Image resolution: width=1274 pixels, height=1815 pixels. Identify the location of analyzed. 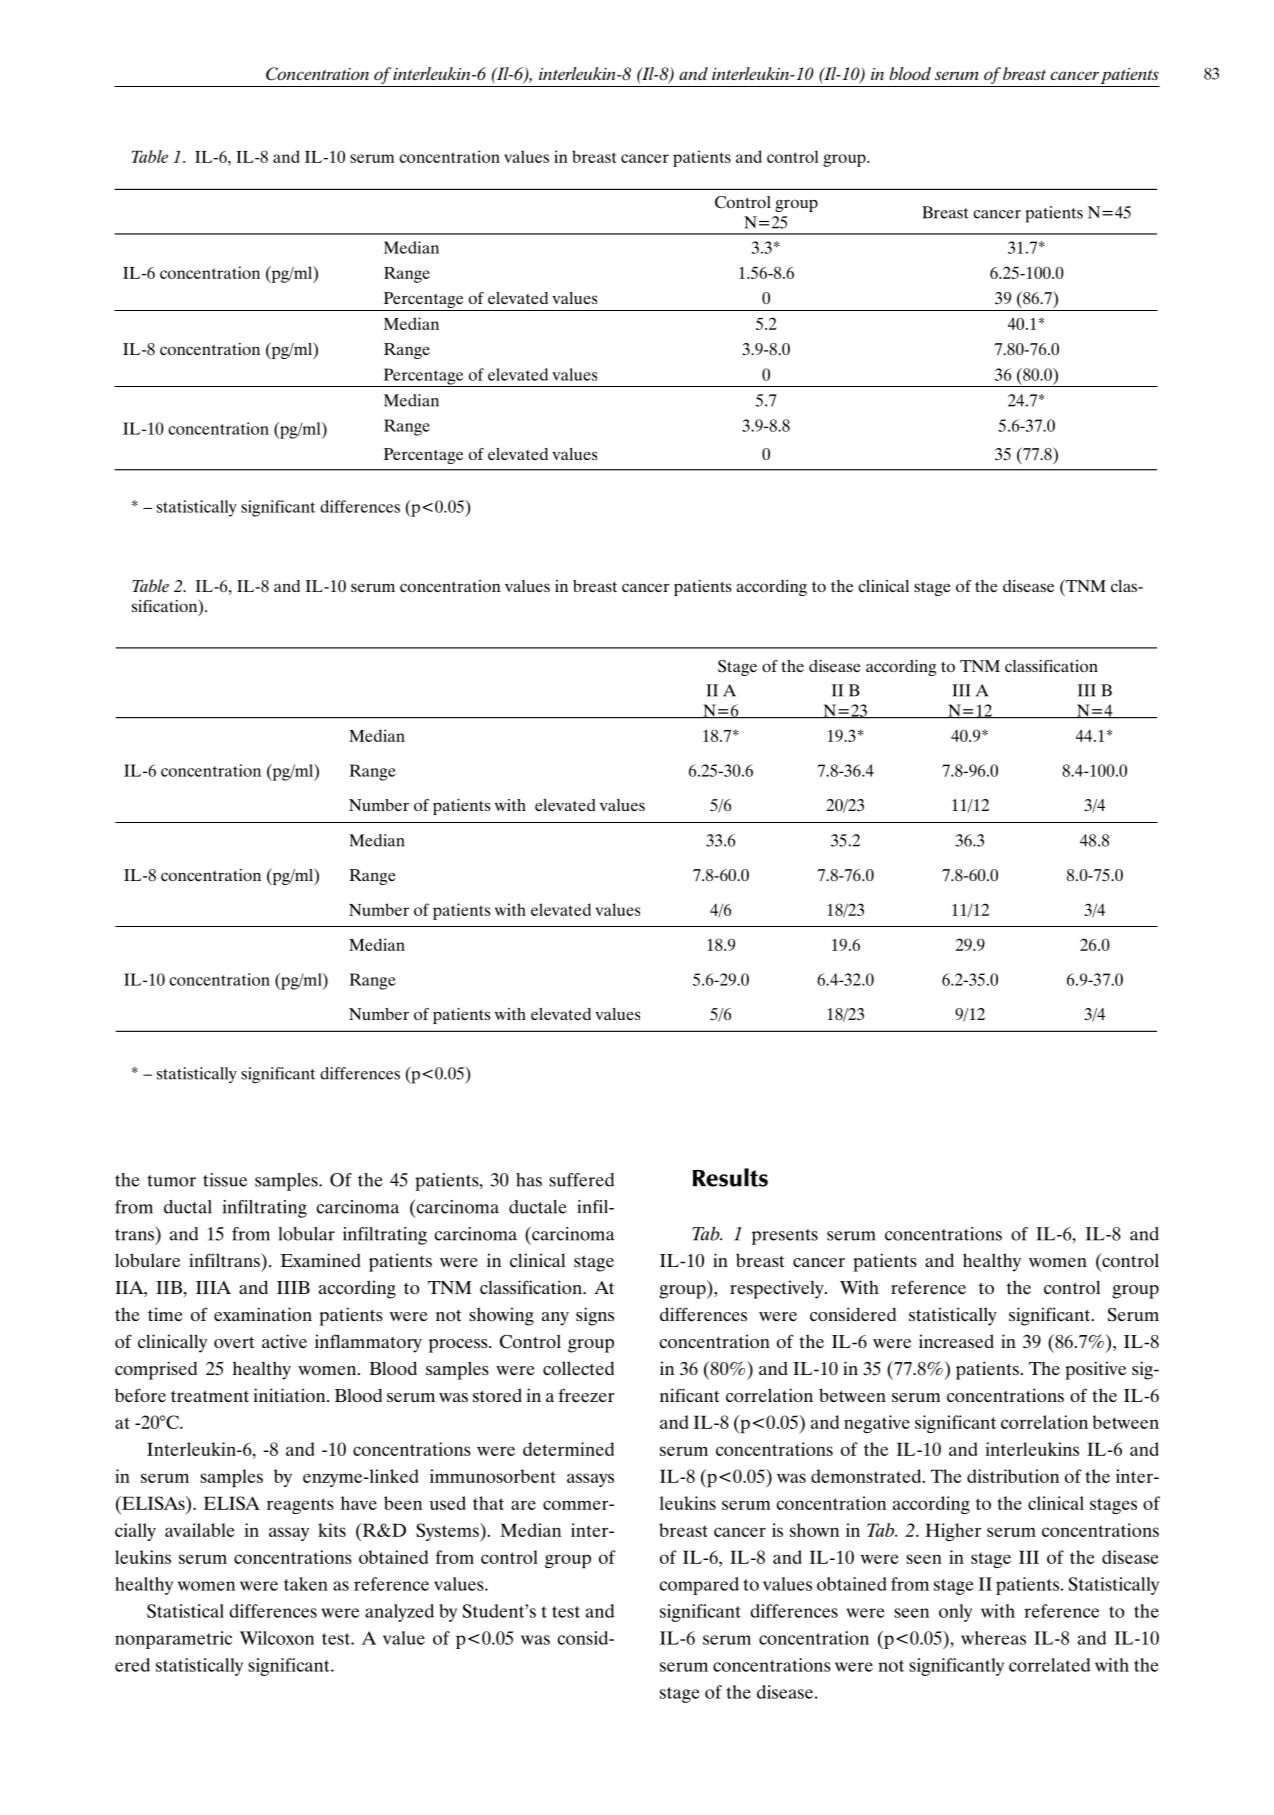
(399, 1613).
